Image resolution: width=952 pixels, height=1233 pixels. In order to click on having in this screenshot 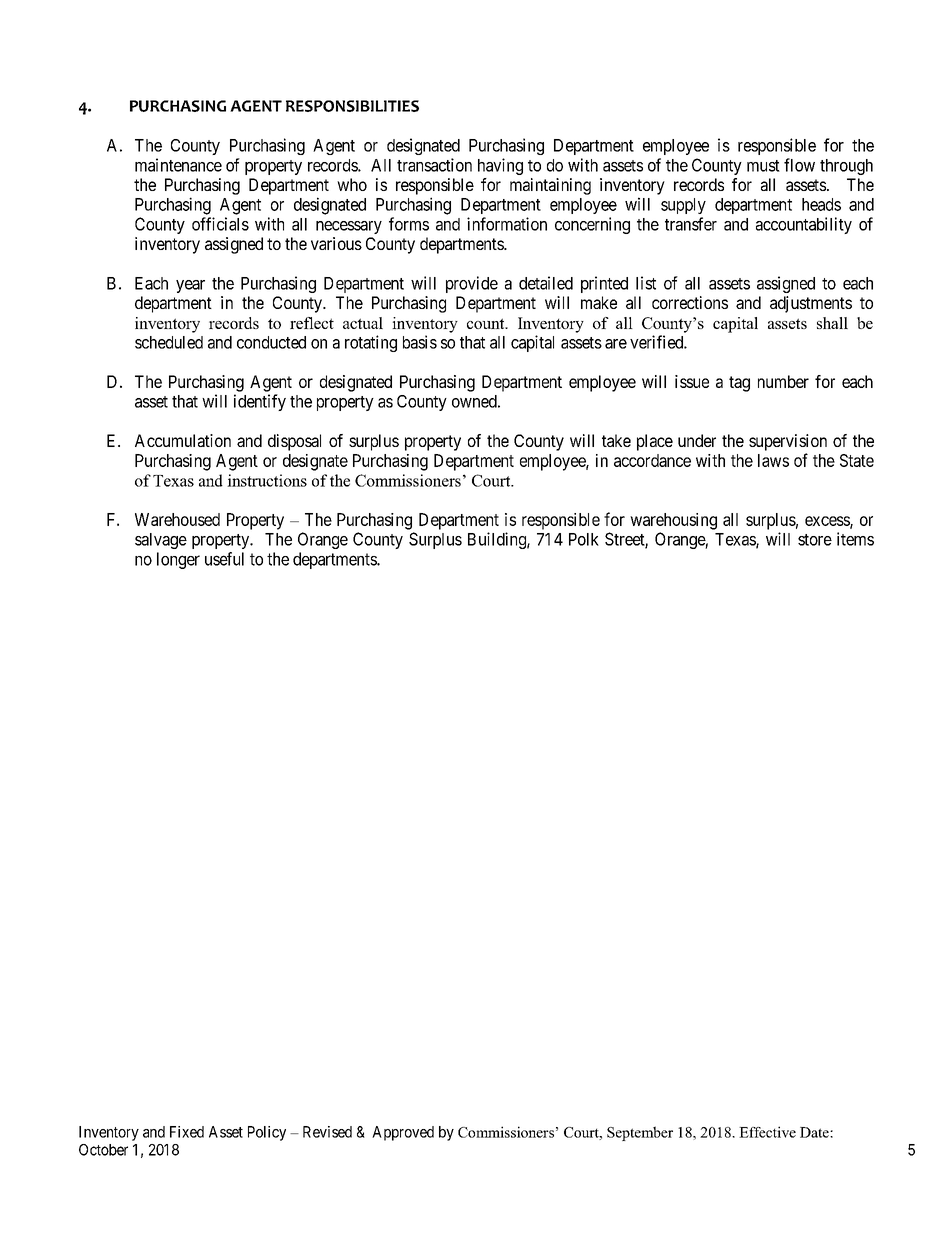, I will do `click(500, 166)`.
